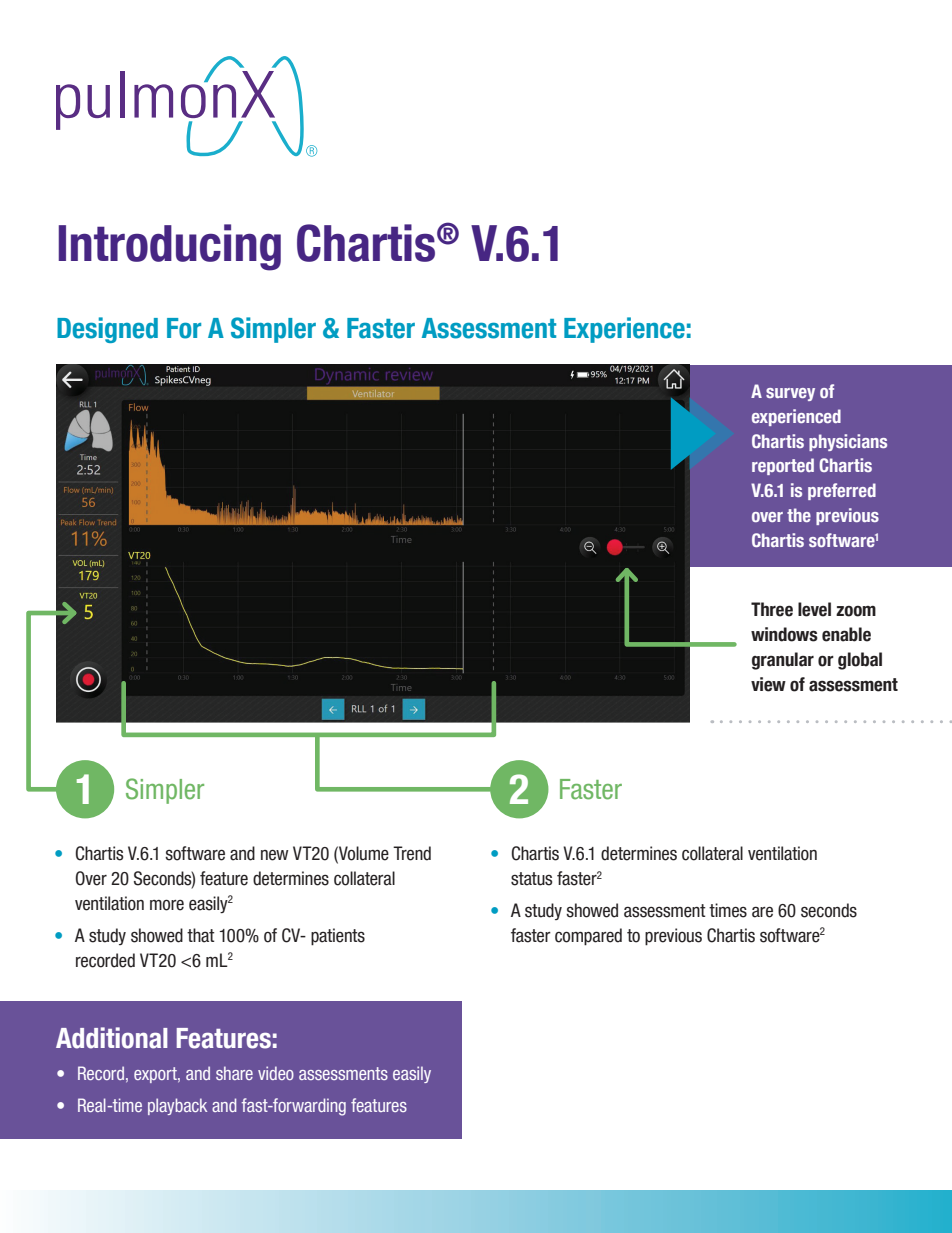 This page has height=1233, width=952. What do you see at coordinates (234, 1073) in the page?
I see `share` at bounding box center [234, 1073].
